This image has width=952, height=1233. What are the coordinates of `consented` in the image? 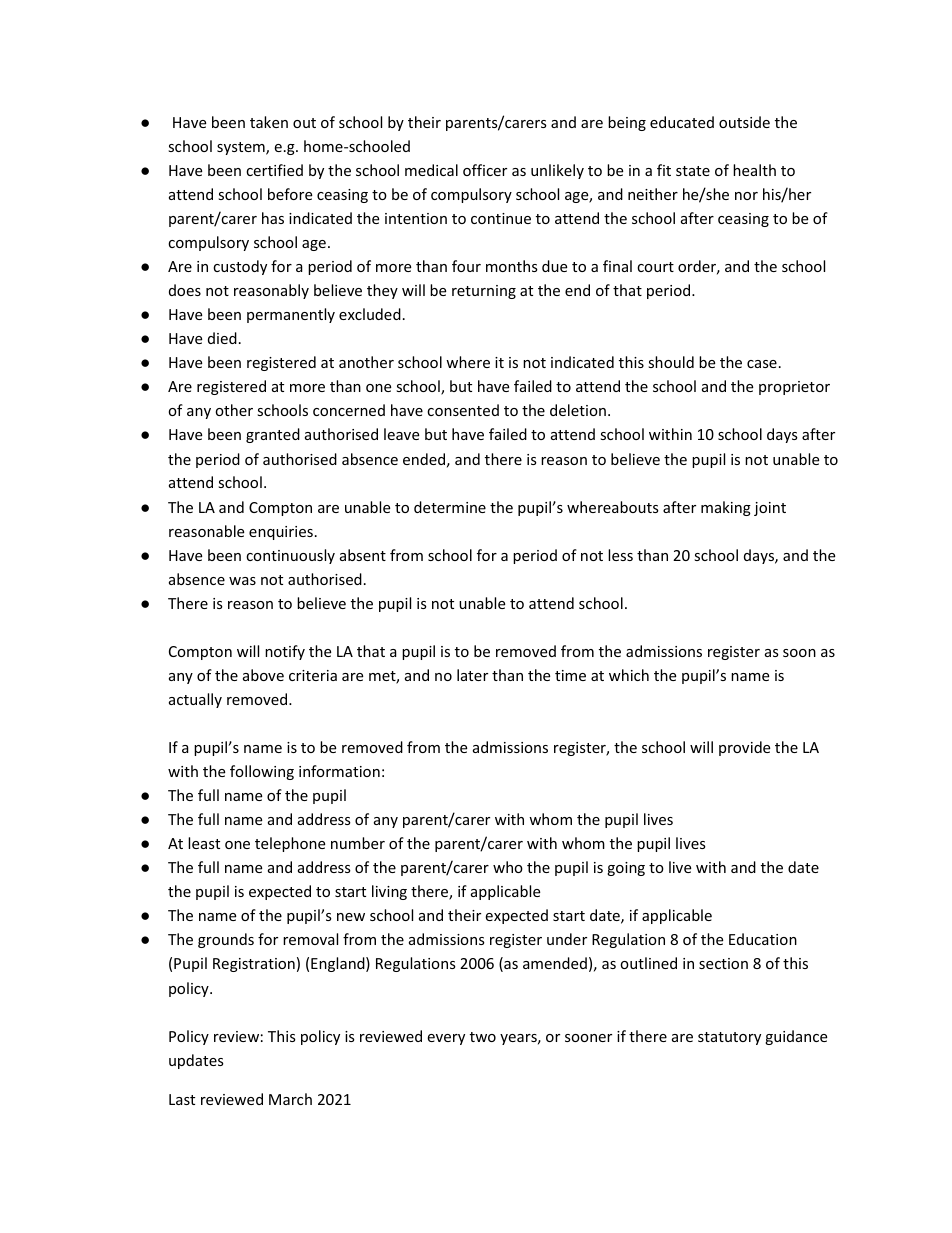 It's located at (463, 410).
